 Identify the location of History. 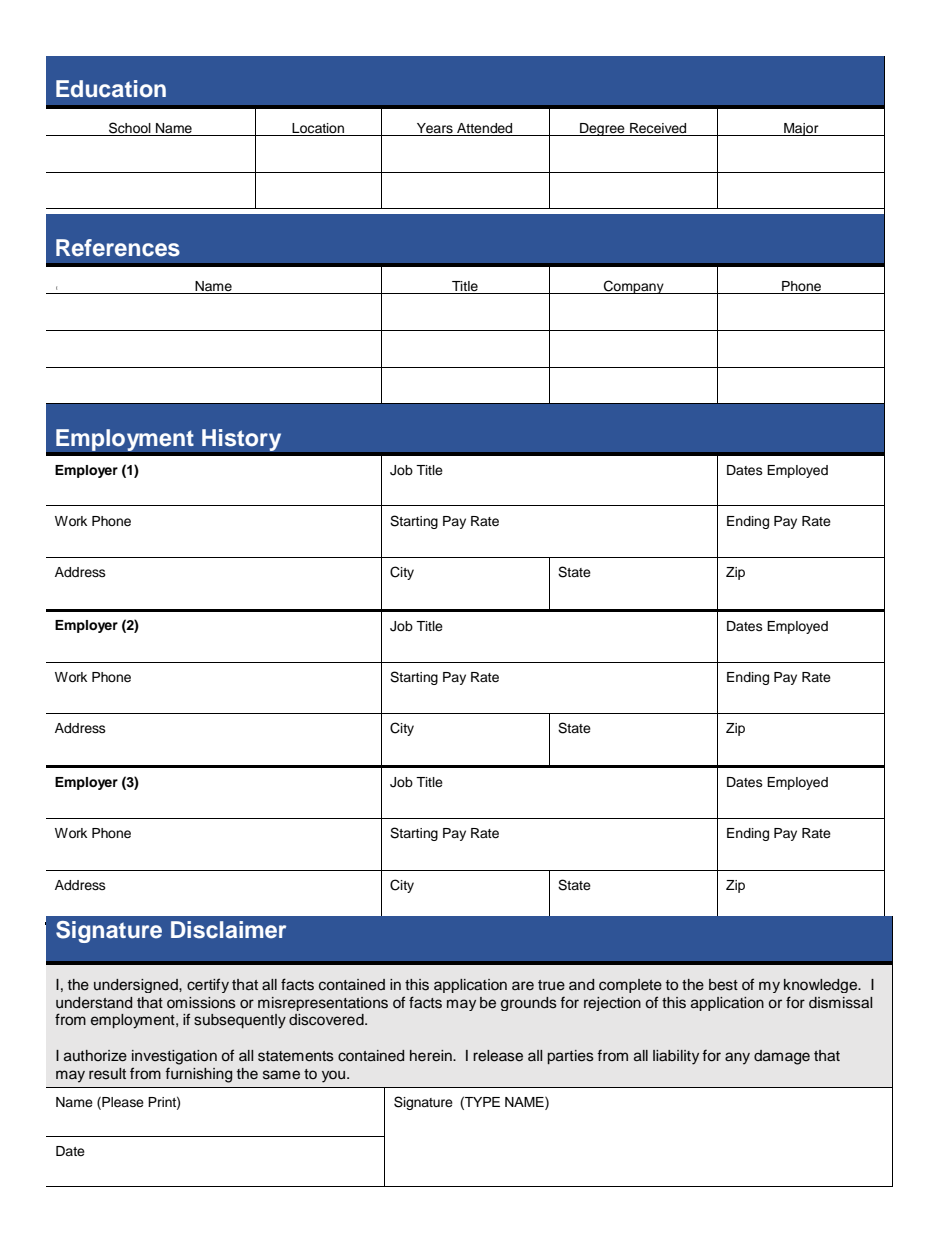
(241, 440).
